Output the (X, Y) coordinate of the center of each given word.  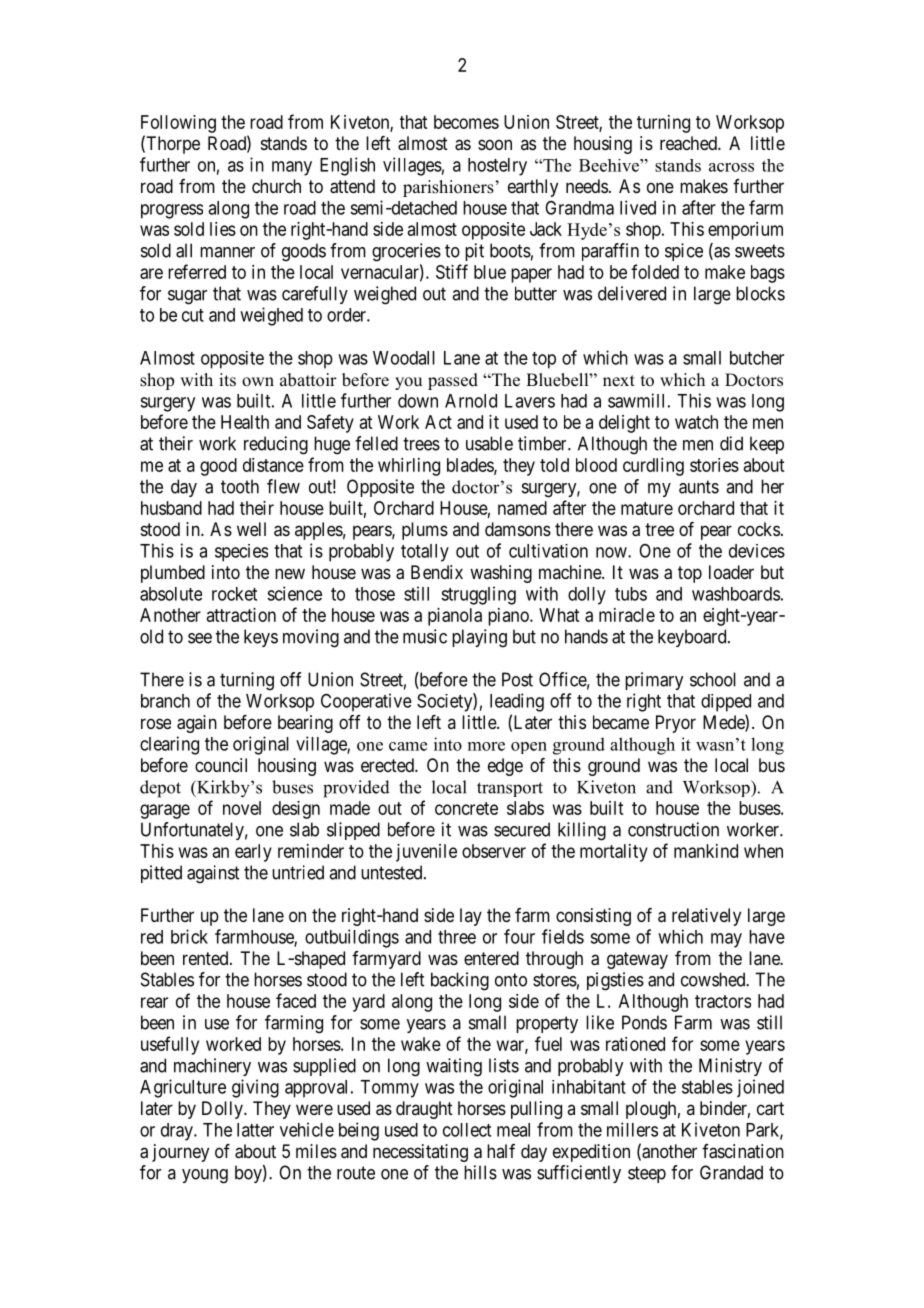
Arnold (471, 401)
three (457, 937)
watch (696, 422)
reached (689, 143)
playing (479, 638)
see (200, 638)
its (227, 380)
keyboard (693, 638)
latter (255, 1130)
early (253, 853)
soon (495, 144)
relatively (706, 917)
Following (178, 124)
